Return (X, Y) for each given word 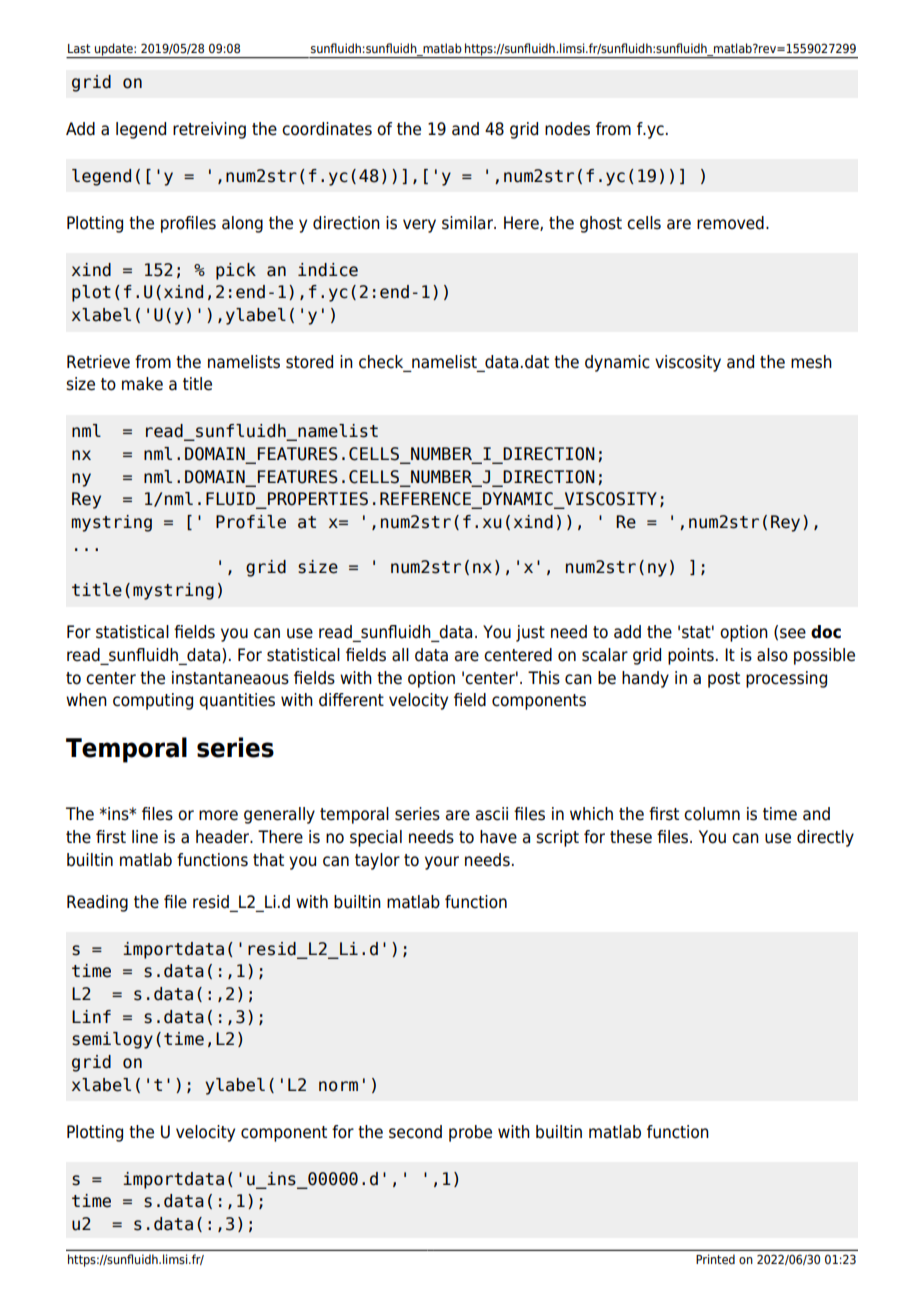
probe (470, 1133)
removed (730, 223)
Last (79, 48)
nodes (567, 129)
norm (338, 1086)
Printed (715, 1259)
